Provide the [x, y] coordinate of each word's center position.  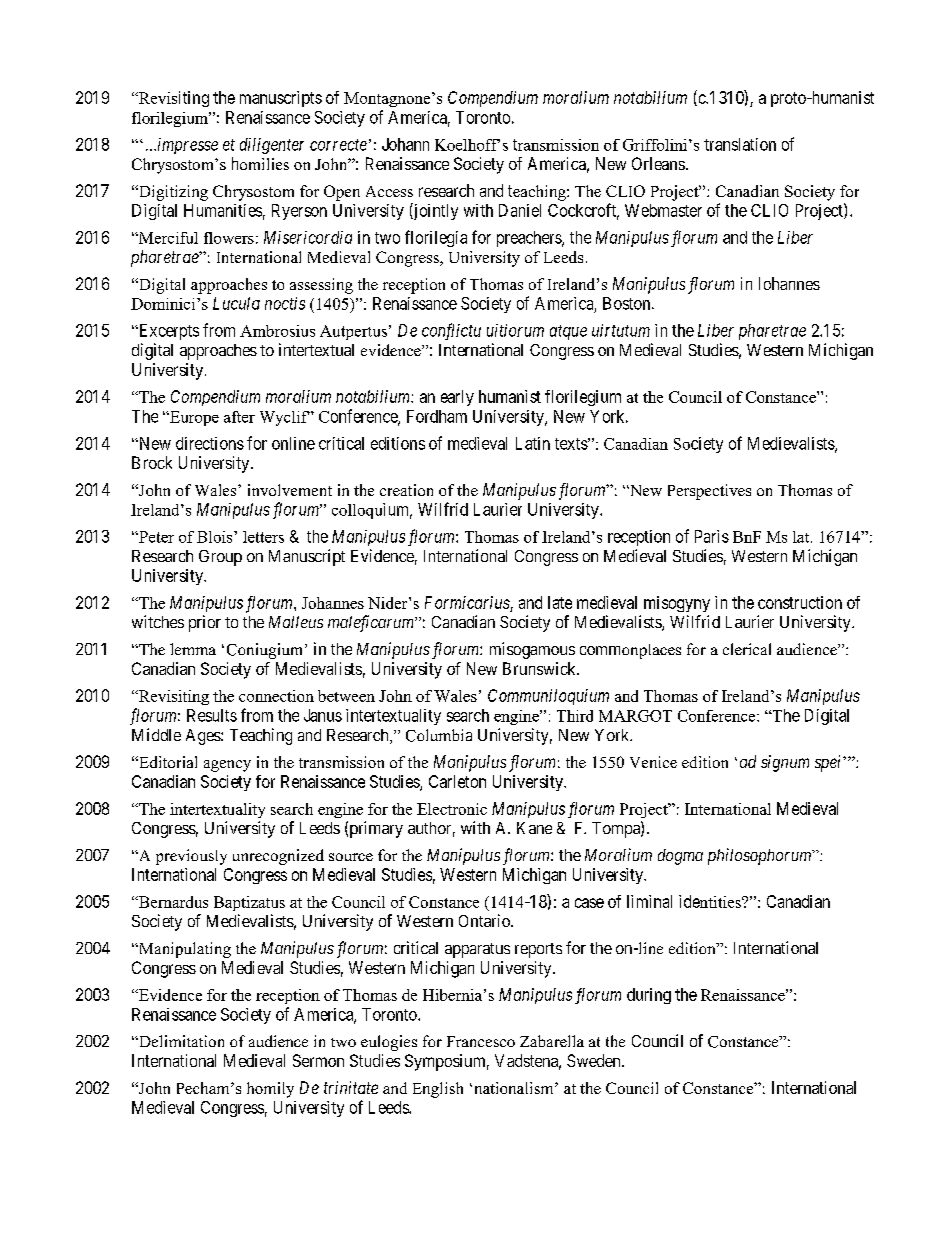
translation [740, 144]
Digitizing [172, 193]
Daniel [520, 210]
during [649, 996]
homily [270, 1090]
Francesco [481, 1041]
